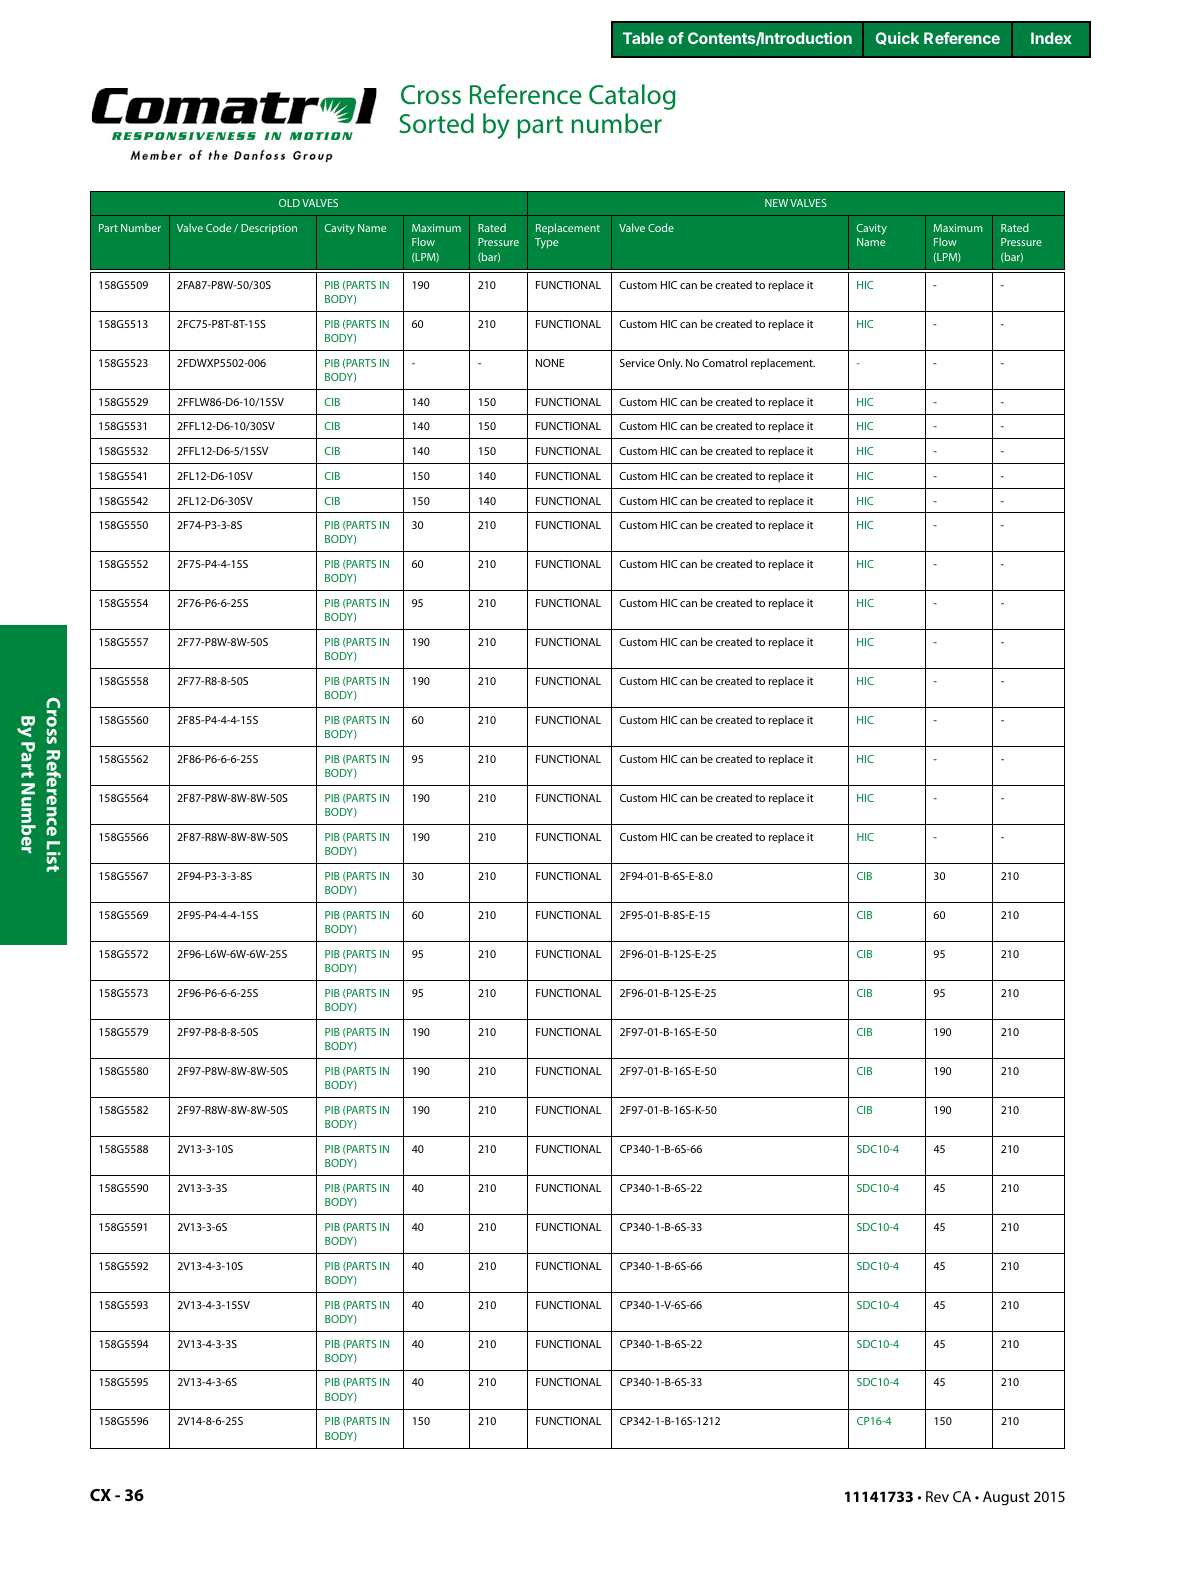  Describe the element at coordinates (436, 123) in the image. I see `Sorted` at that location.
